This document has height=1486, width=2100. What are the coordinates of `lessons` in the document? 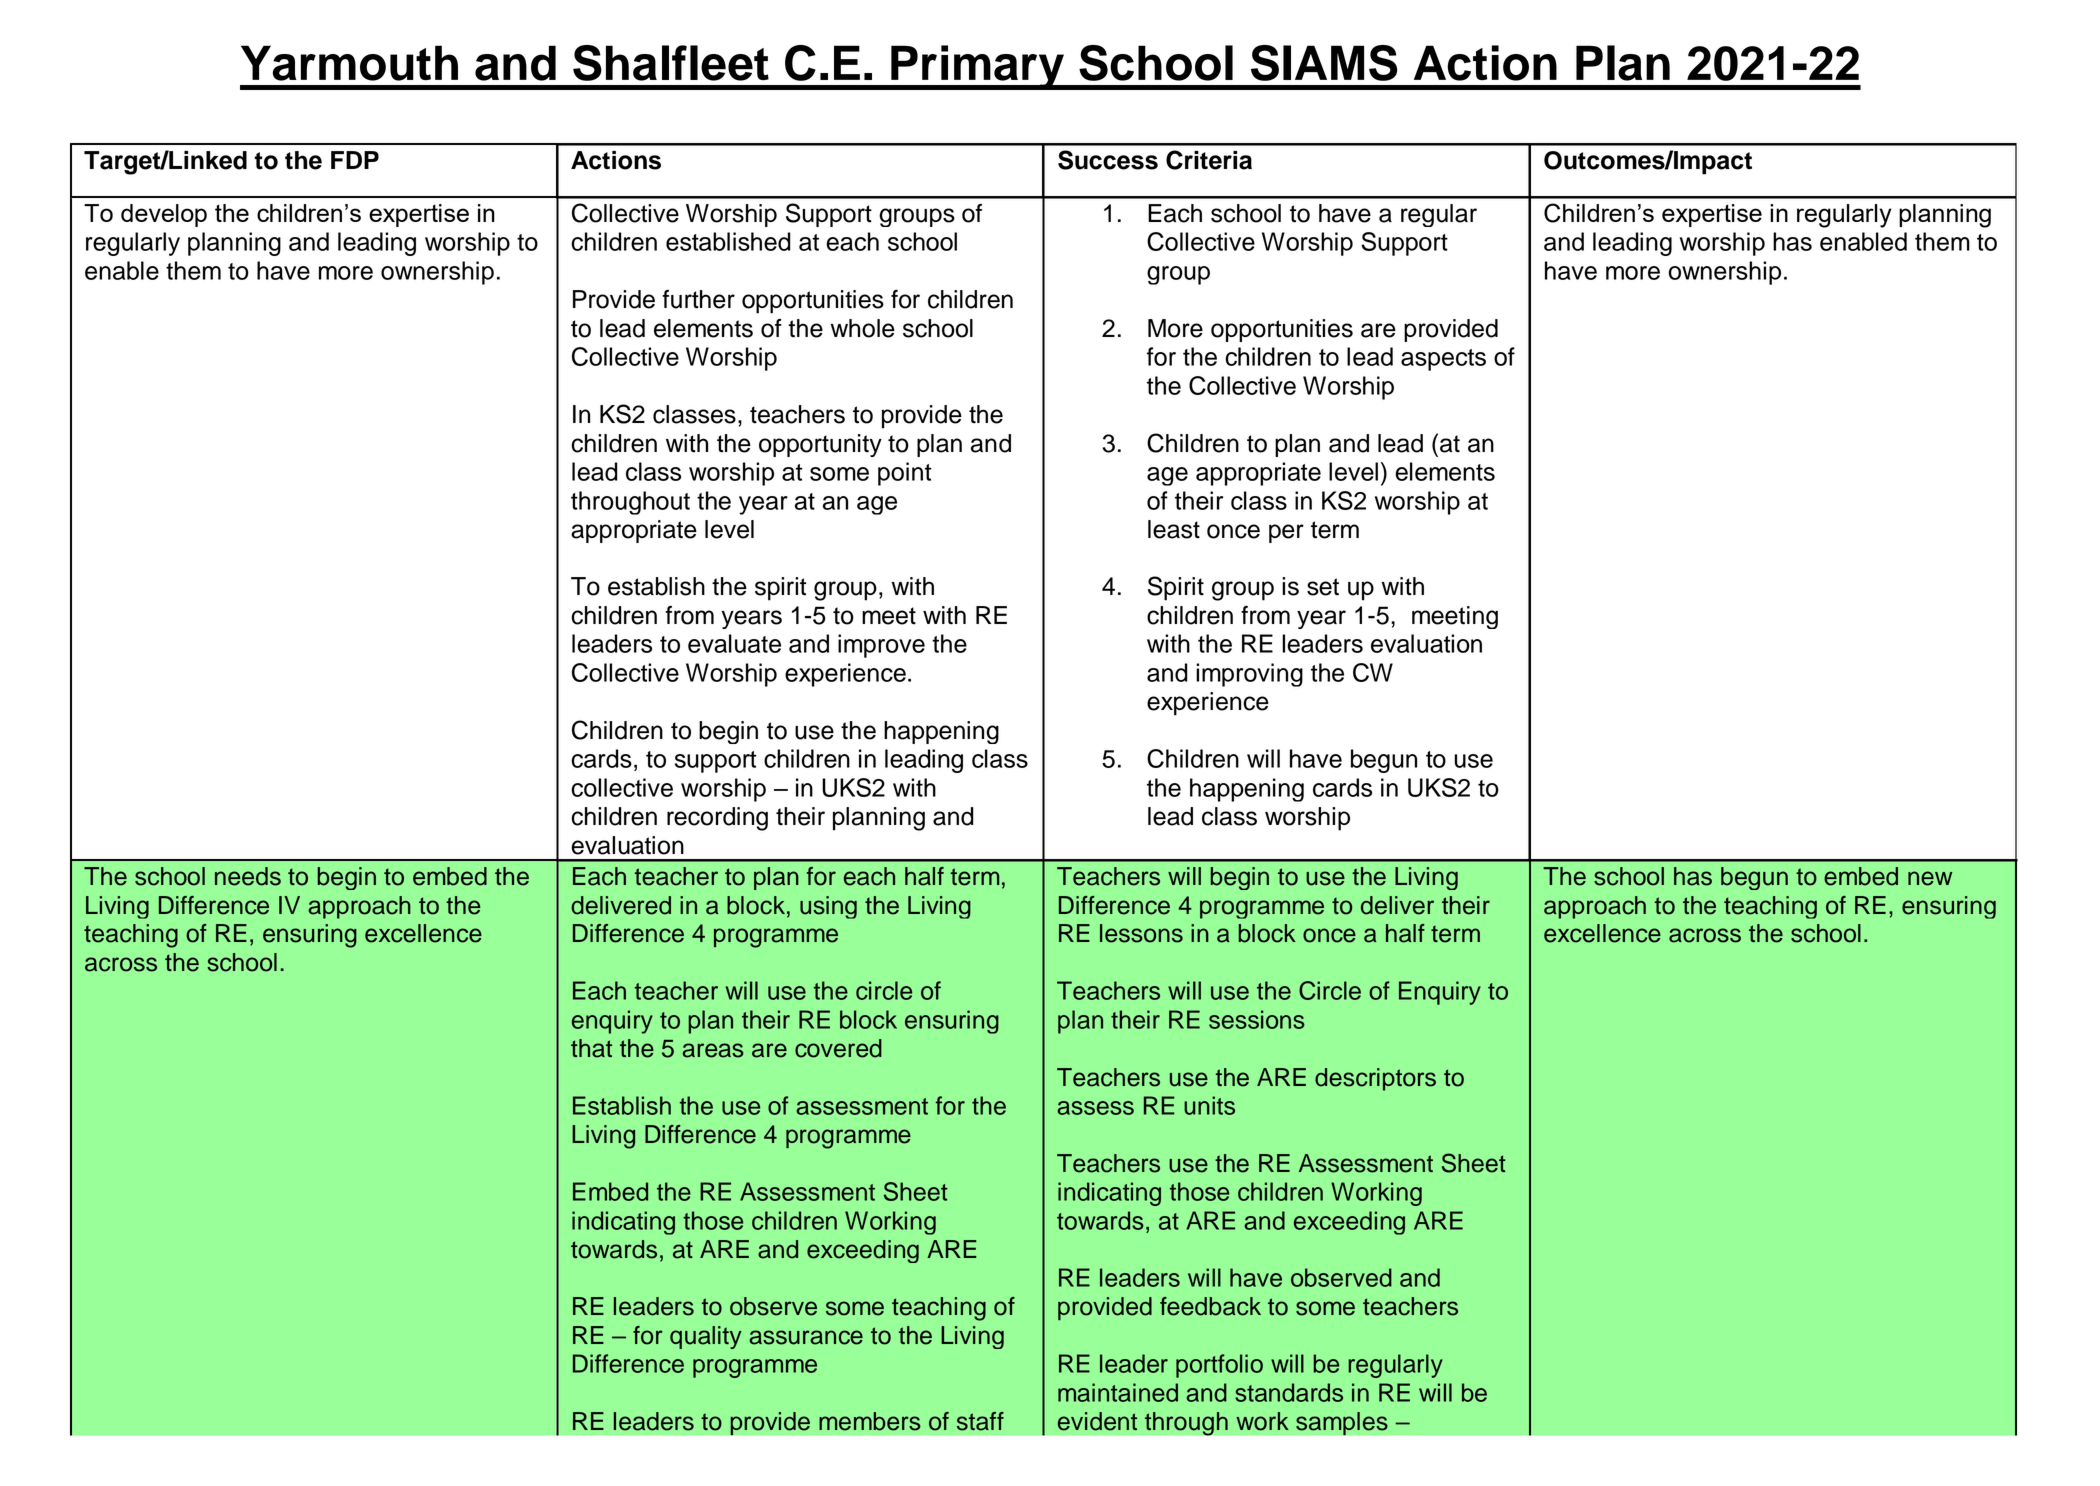 It's located at (1141, 933).
